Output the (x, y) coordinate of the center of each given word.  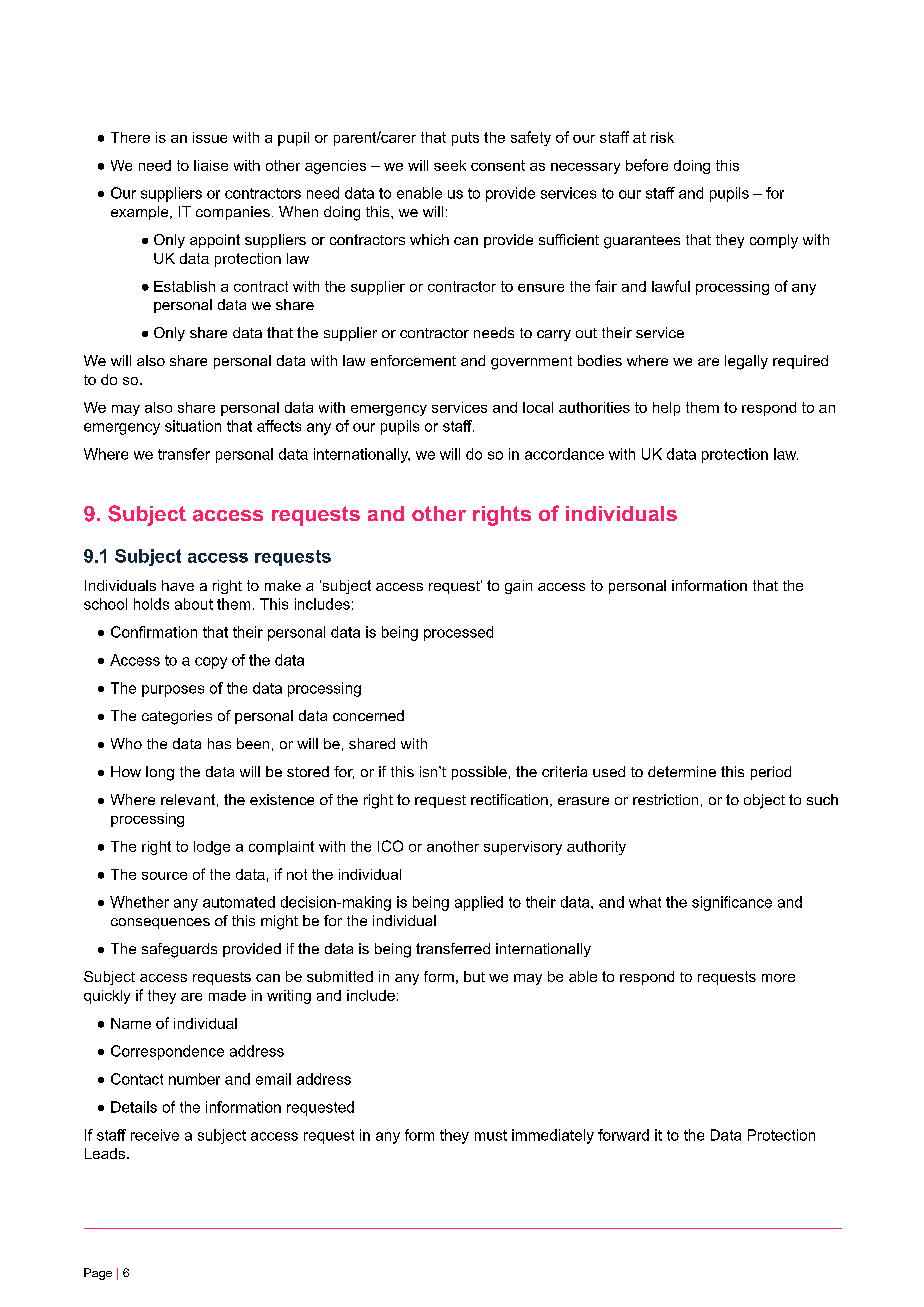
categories (177, 717)
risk (662, 137)
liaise (211, 165)
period (771, 773)
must (491, 1135)
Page (98, 1274)
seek (450, 165)
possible (479, 773)
